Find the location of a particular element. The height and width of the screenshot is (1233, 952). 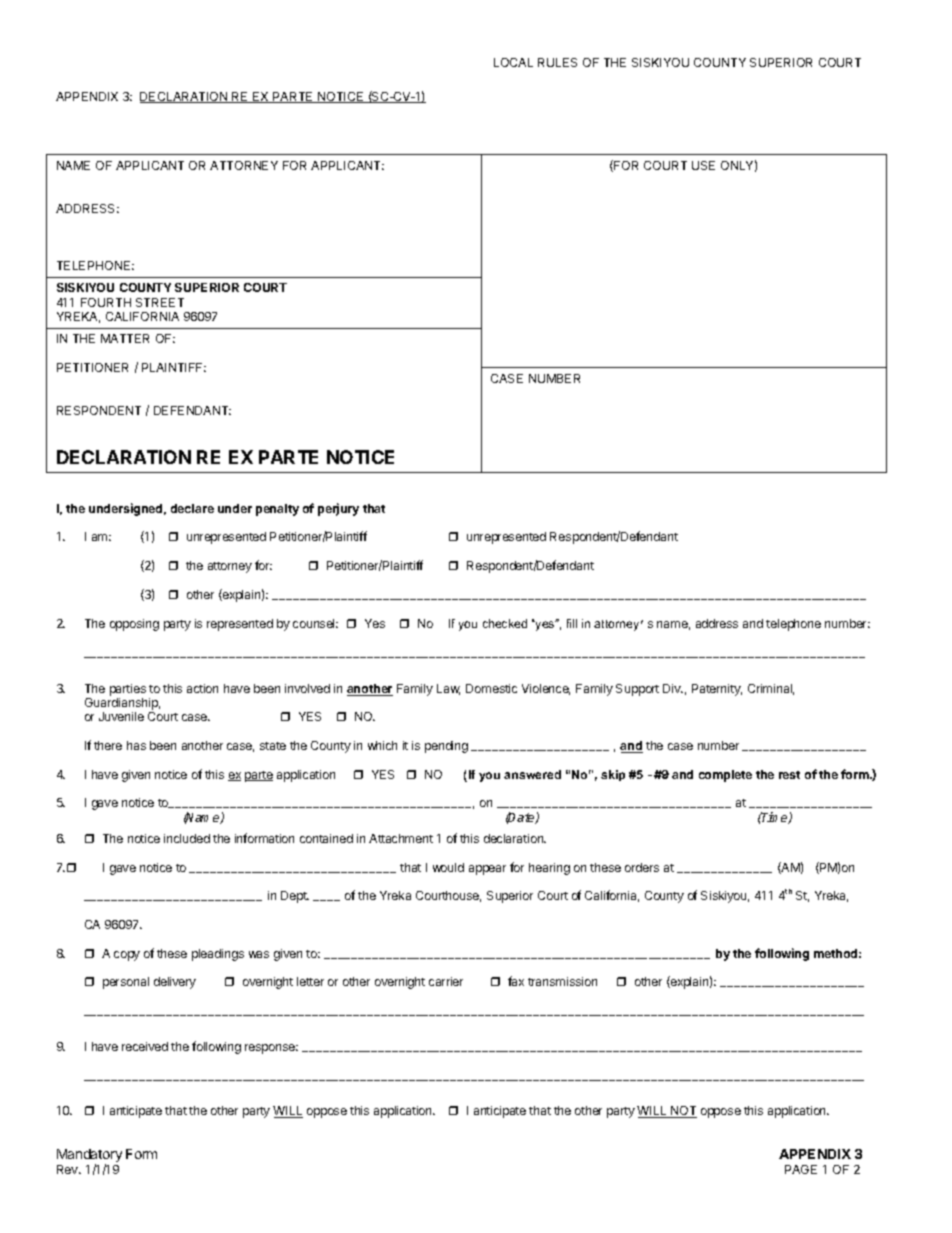

perjury is located at coordinates (338, 509).
